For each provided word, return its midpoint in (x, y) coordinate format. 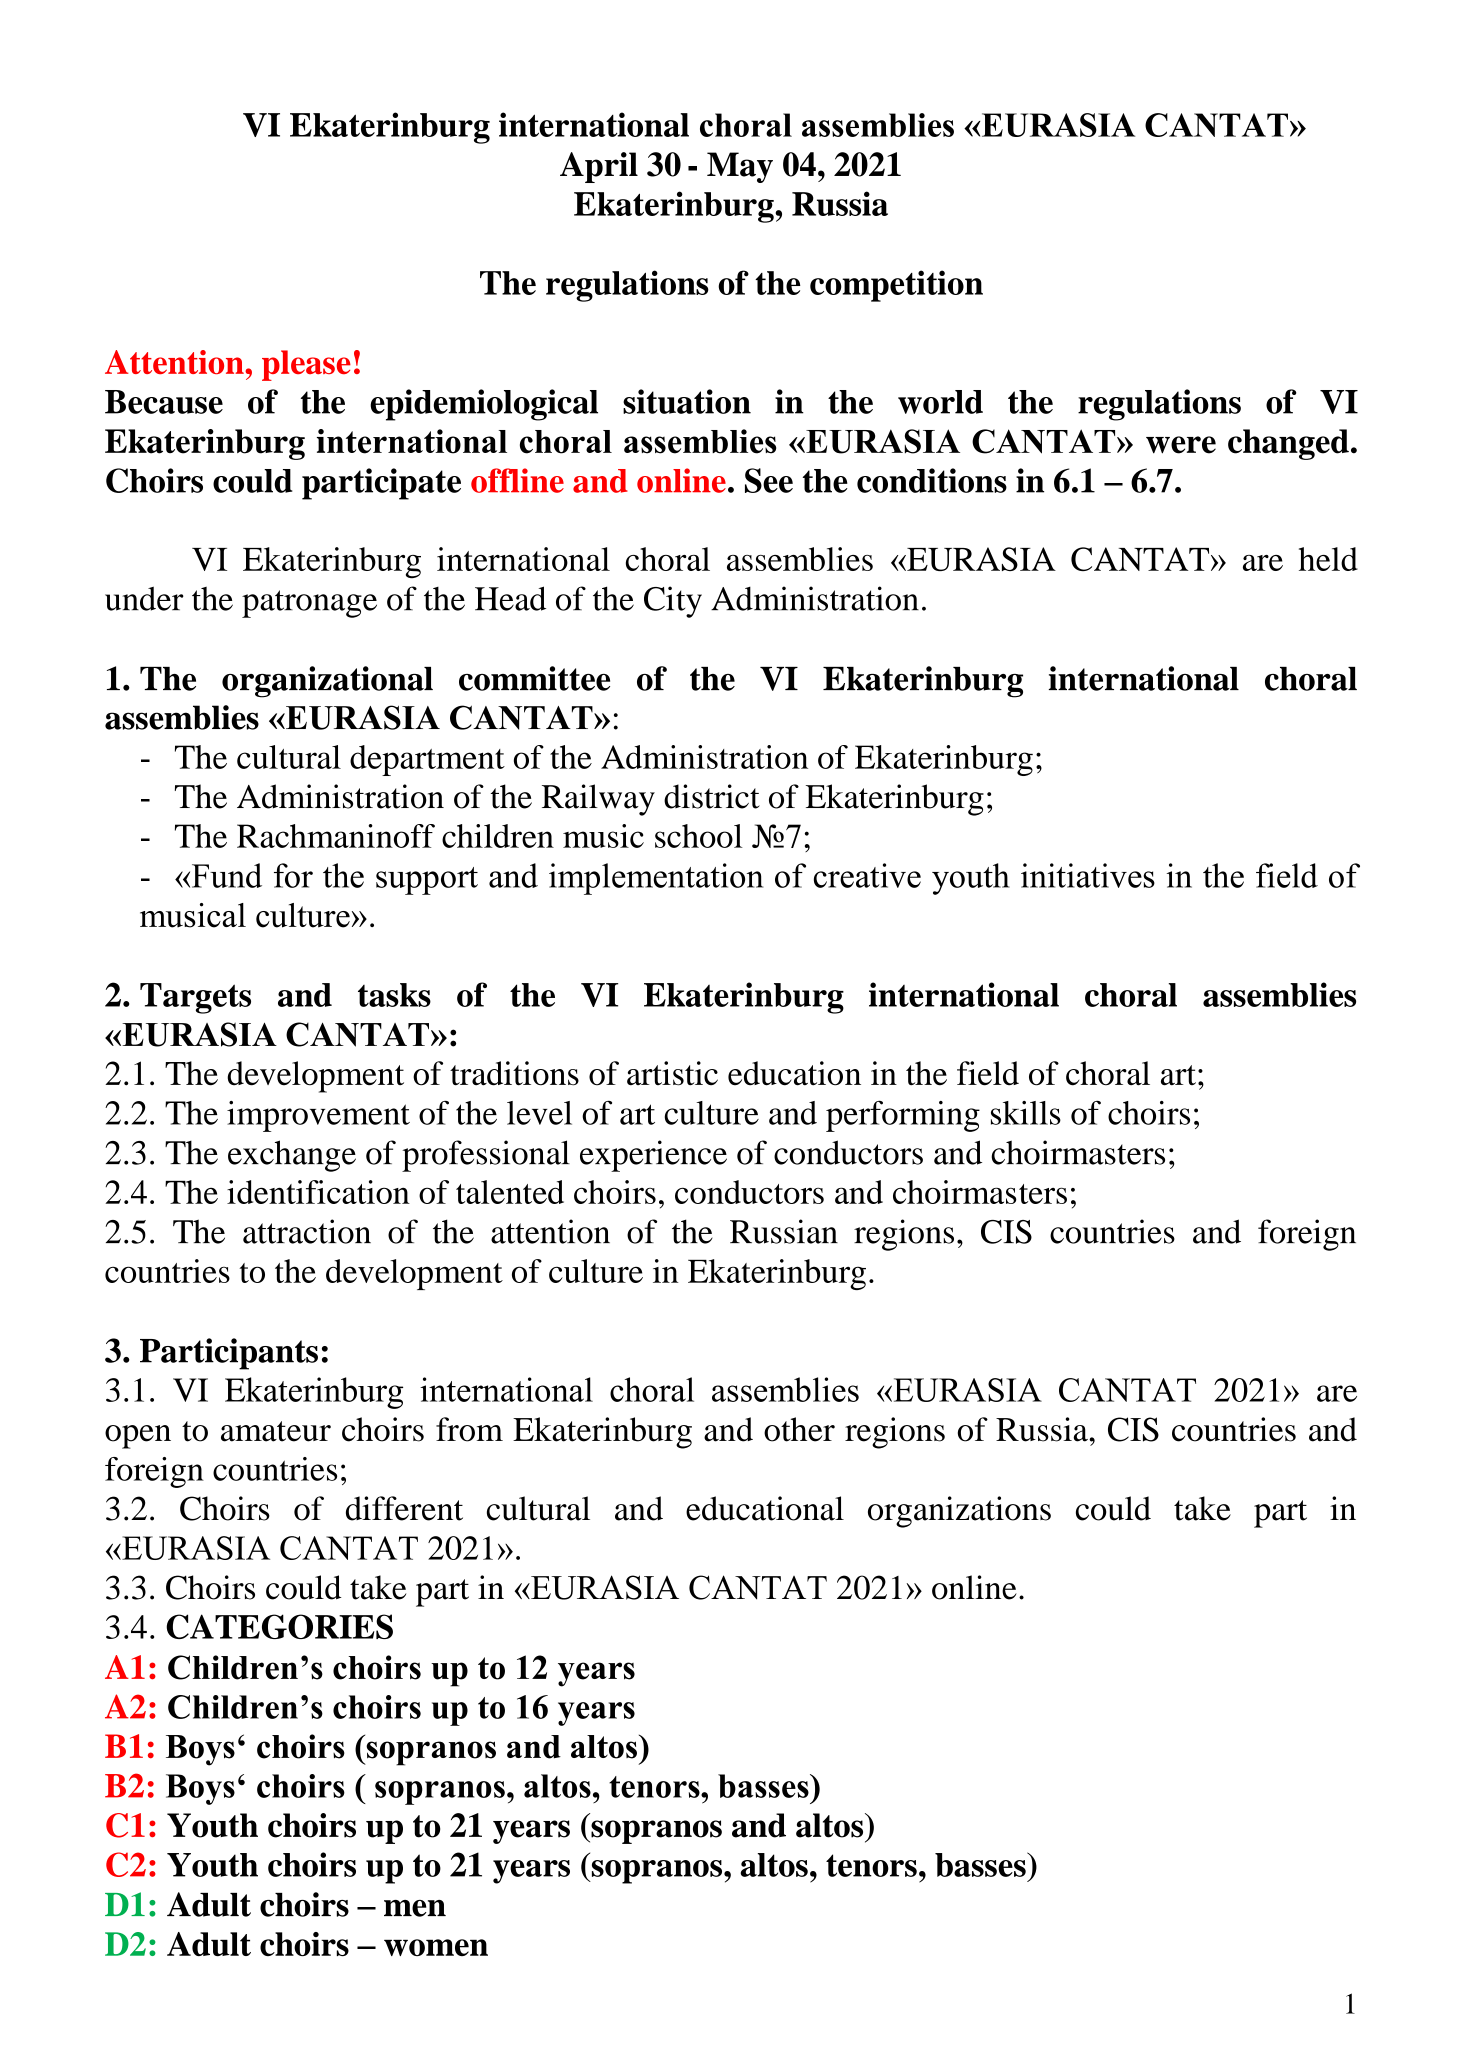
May (740, 167)
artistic (672, 1073)
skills (1026, 1113)
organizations (959, 1512)
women (436, 1947)
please (306, 365)
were (1181, 445)
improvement (318, 1116)
